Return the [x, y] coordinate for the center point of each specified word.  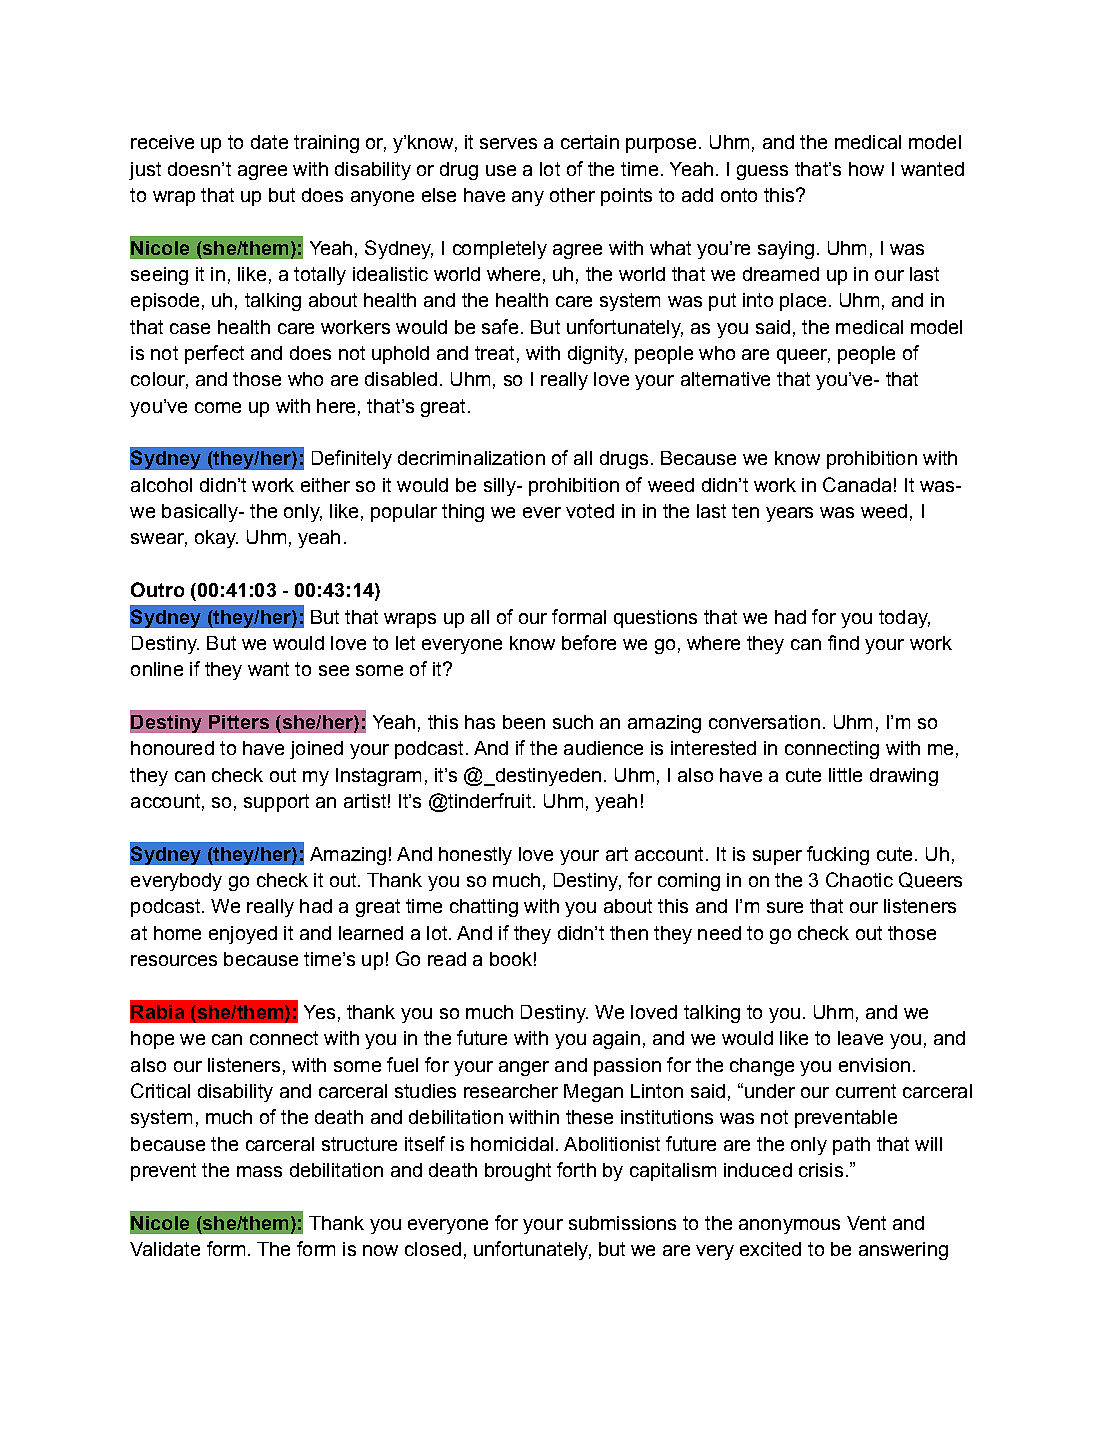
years [789, 514]
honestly [475, 856]
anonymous [789, 1226]
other [572, 195]
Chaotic [859, 879]
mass [259, 1171]
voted [590, 511]
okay [216, 539]
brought [518, 1172]
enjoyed [243, 935]
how [866, 169]
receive [162, 142]
